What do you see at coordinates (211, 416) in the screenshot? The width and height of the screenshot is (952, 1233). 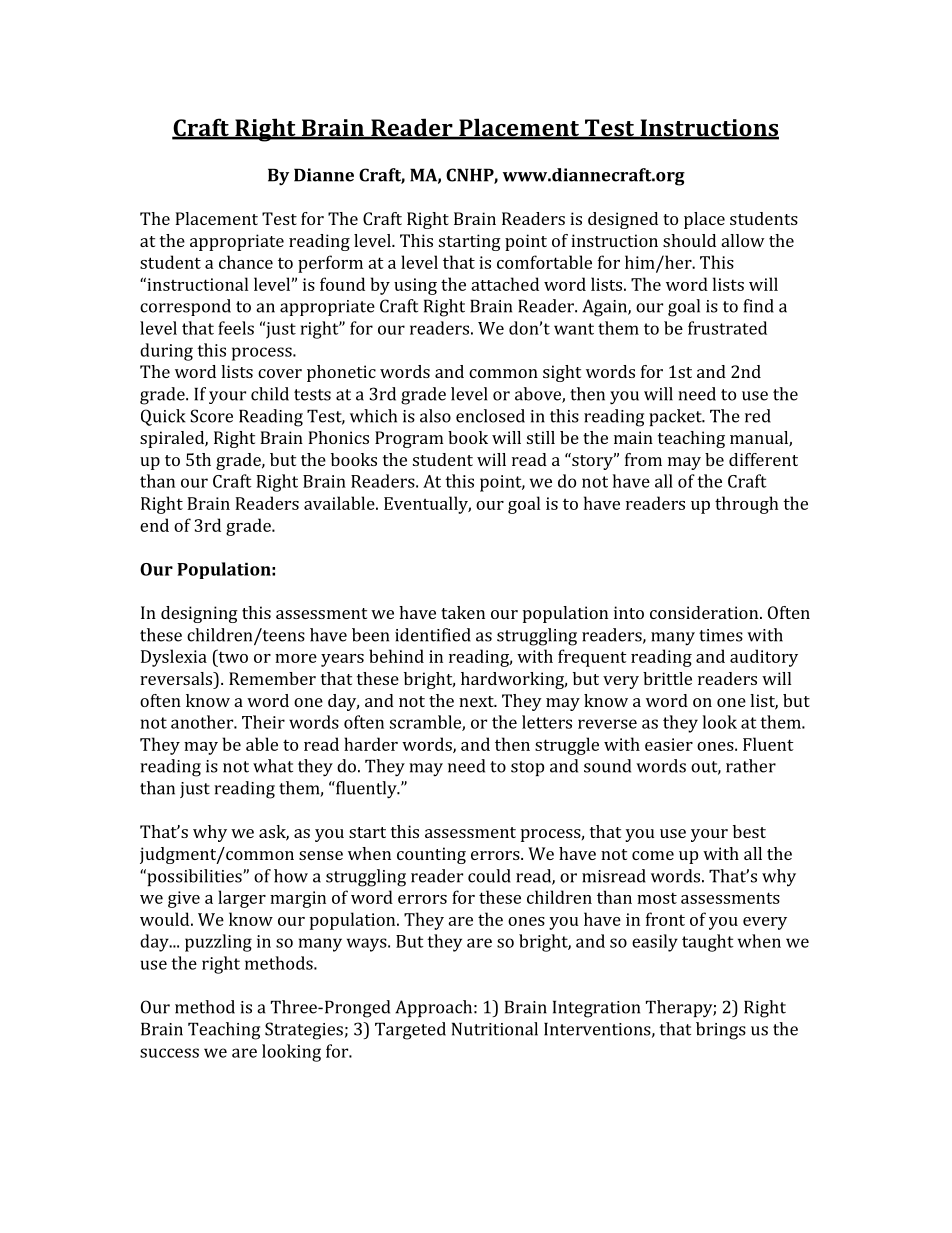 I see `Score` at bounding box center [211, 416].
